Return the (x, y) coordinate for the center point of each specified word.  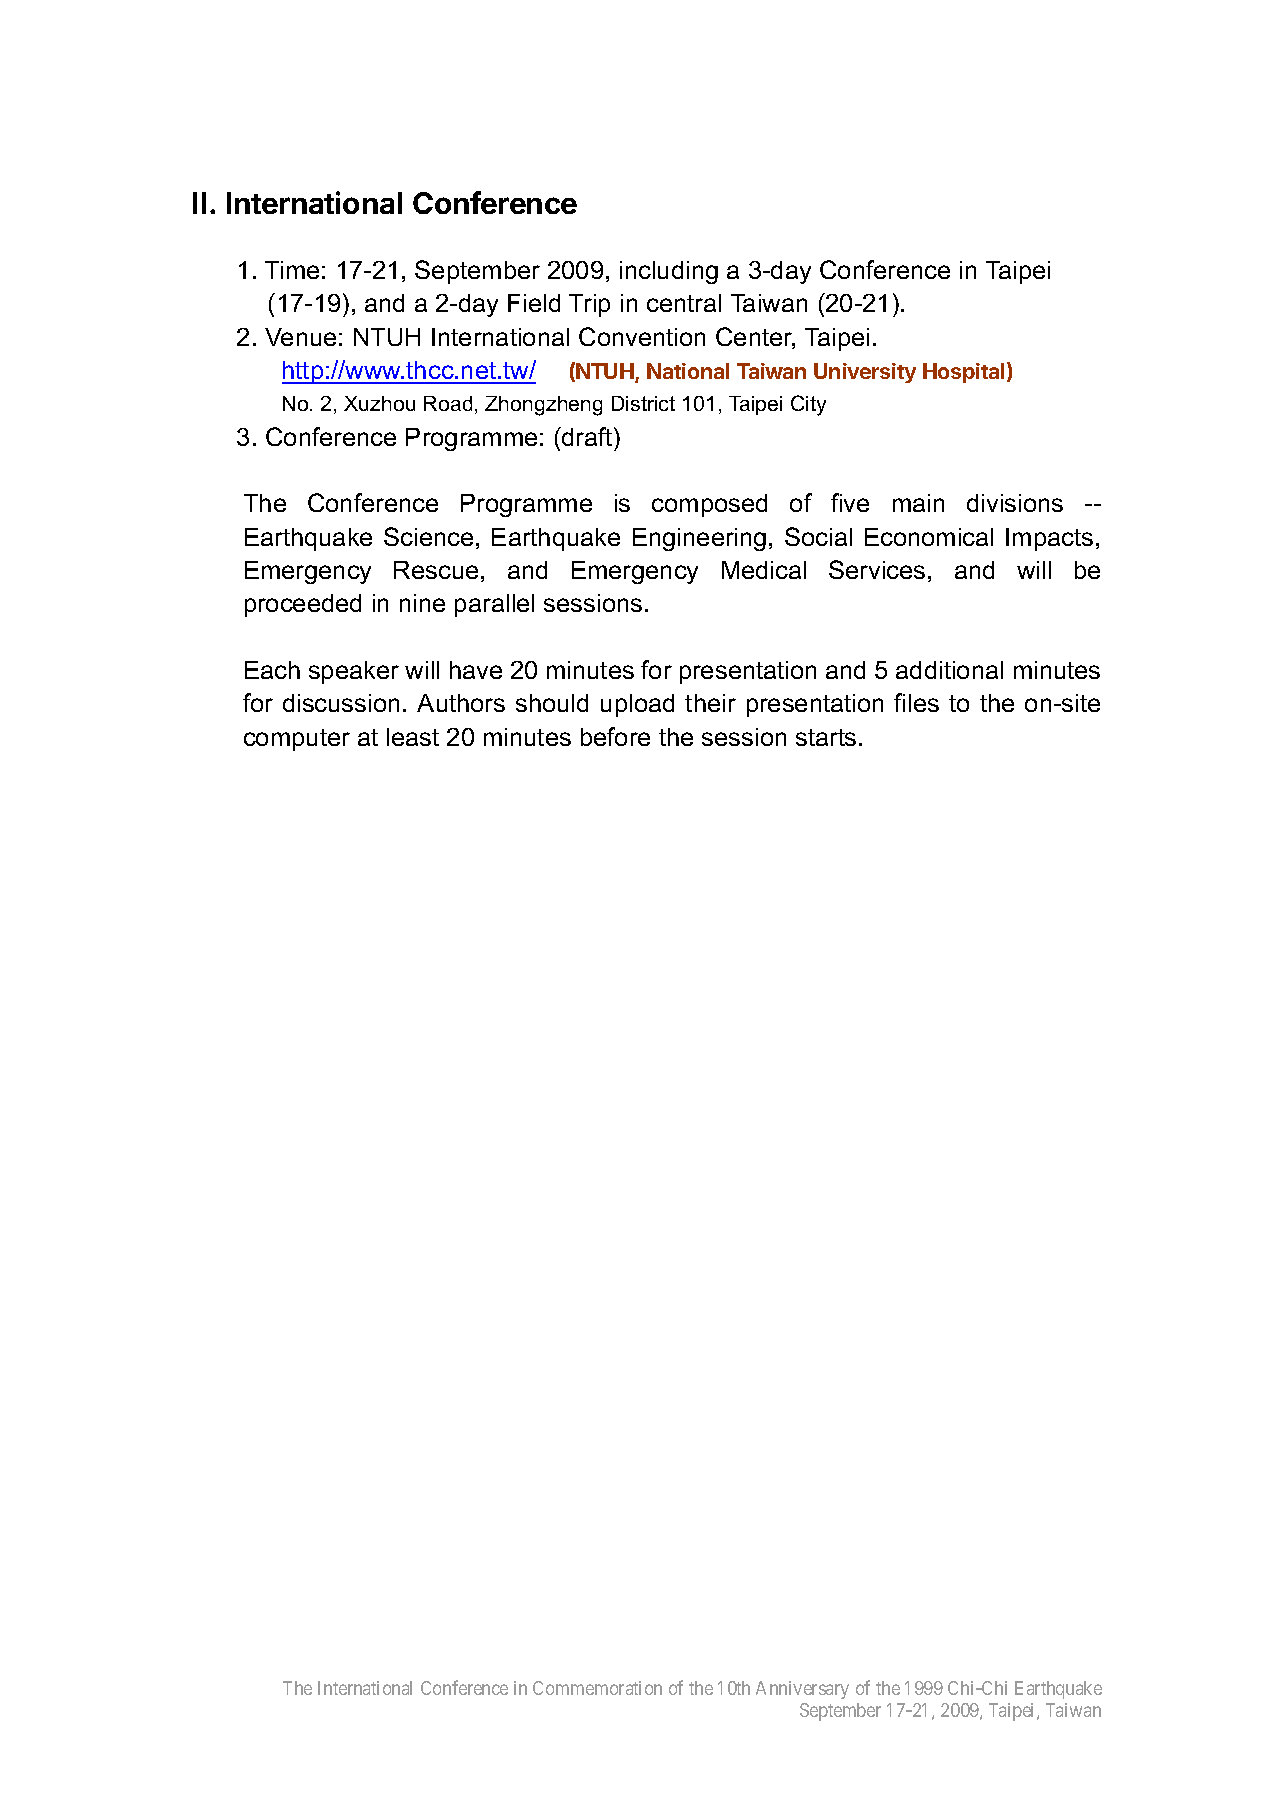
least (413, 737)
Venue (300, 337)
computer (297, 740)
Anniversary (802, 1690)
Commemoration (597, 1688)
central (684, 303)
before (615, 736)
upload (637, 705)
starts (826, 737)
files (916, 702)
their (710, 703)
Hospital (963, 373)
